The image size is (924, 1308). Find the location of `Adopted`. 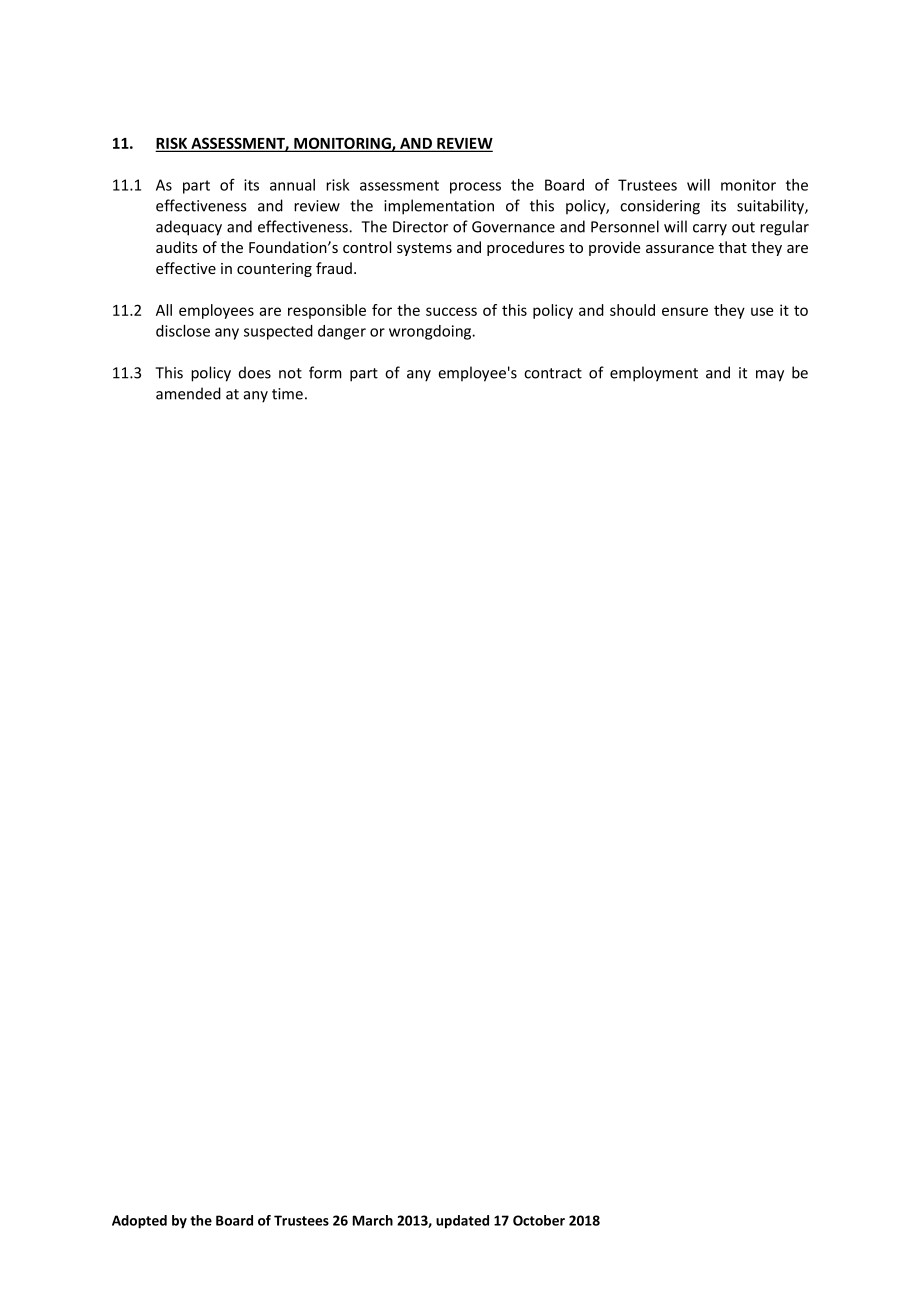

Adopted is located at coordinates (139, 1222).
